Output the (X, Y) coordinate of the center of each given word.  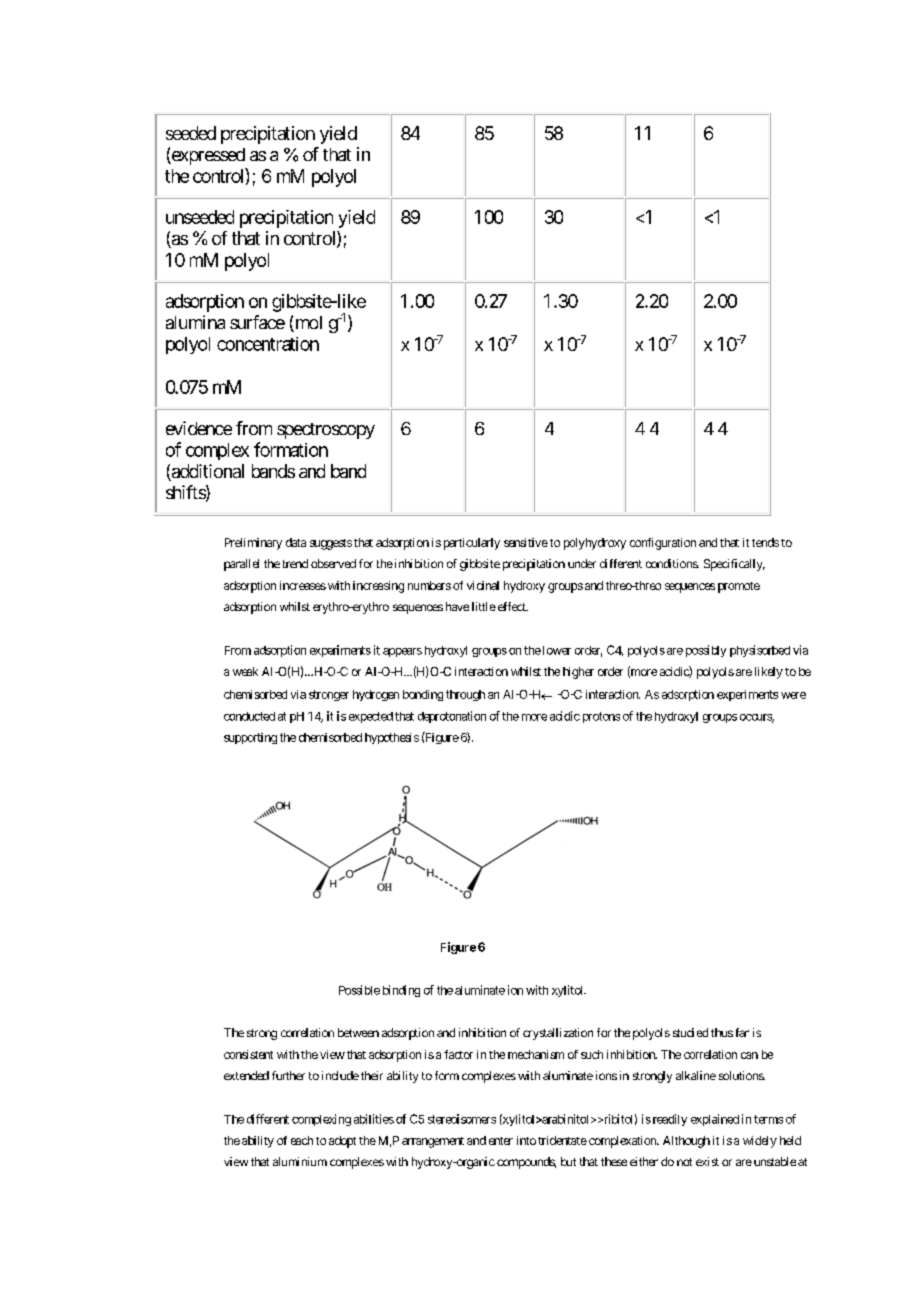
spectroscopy (326, 431)
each (302, 1140)
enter (501, 1141)
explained (715, 1120)
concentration (268, 344)
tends (765, 542)
